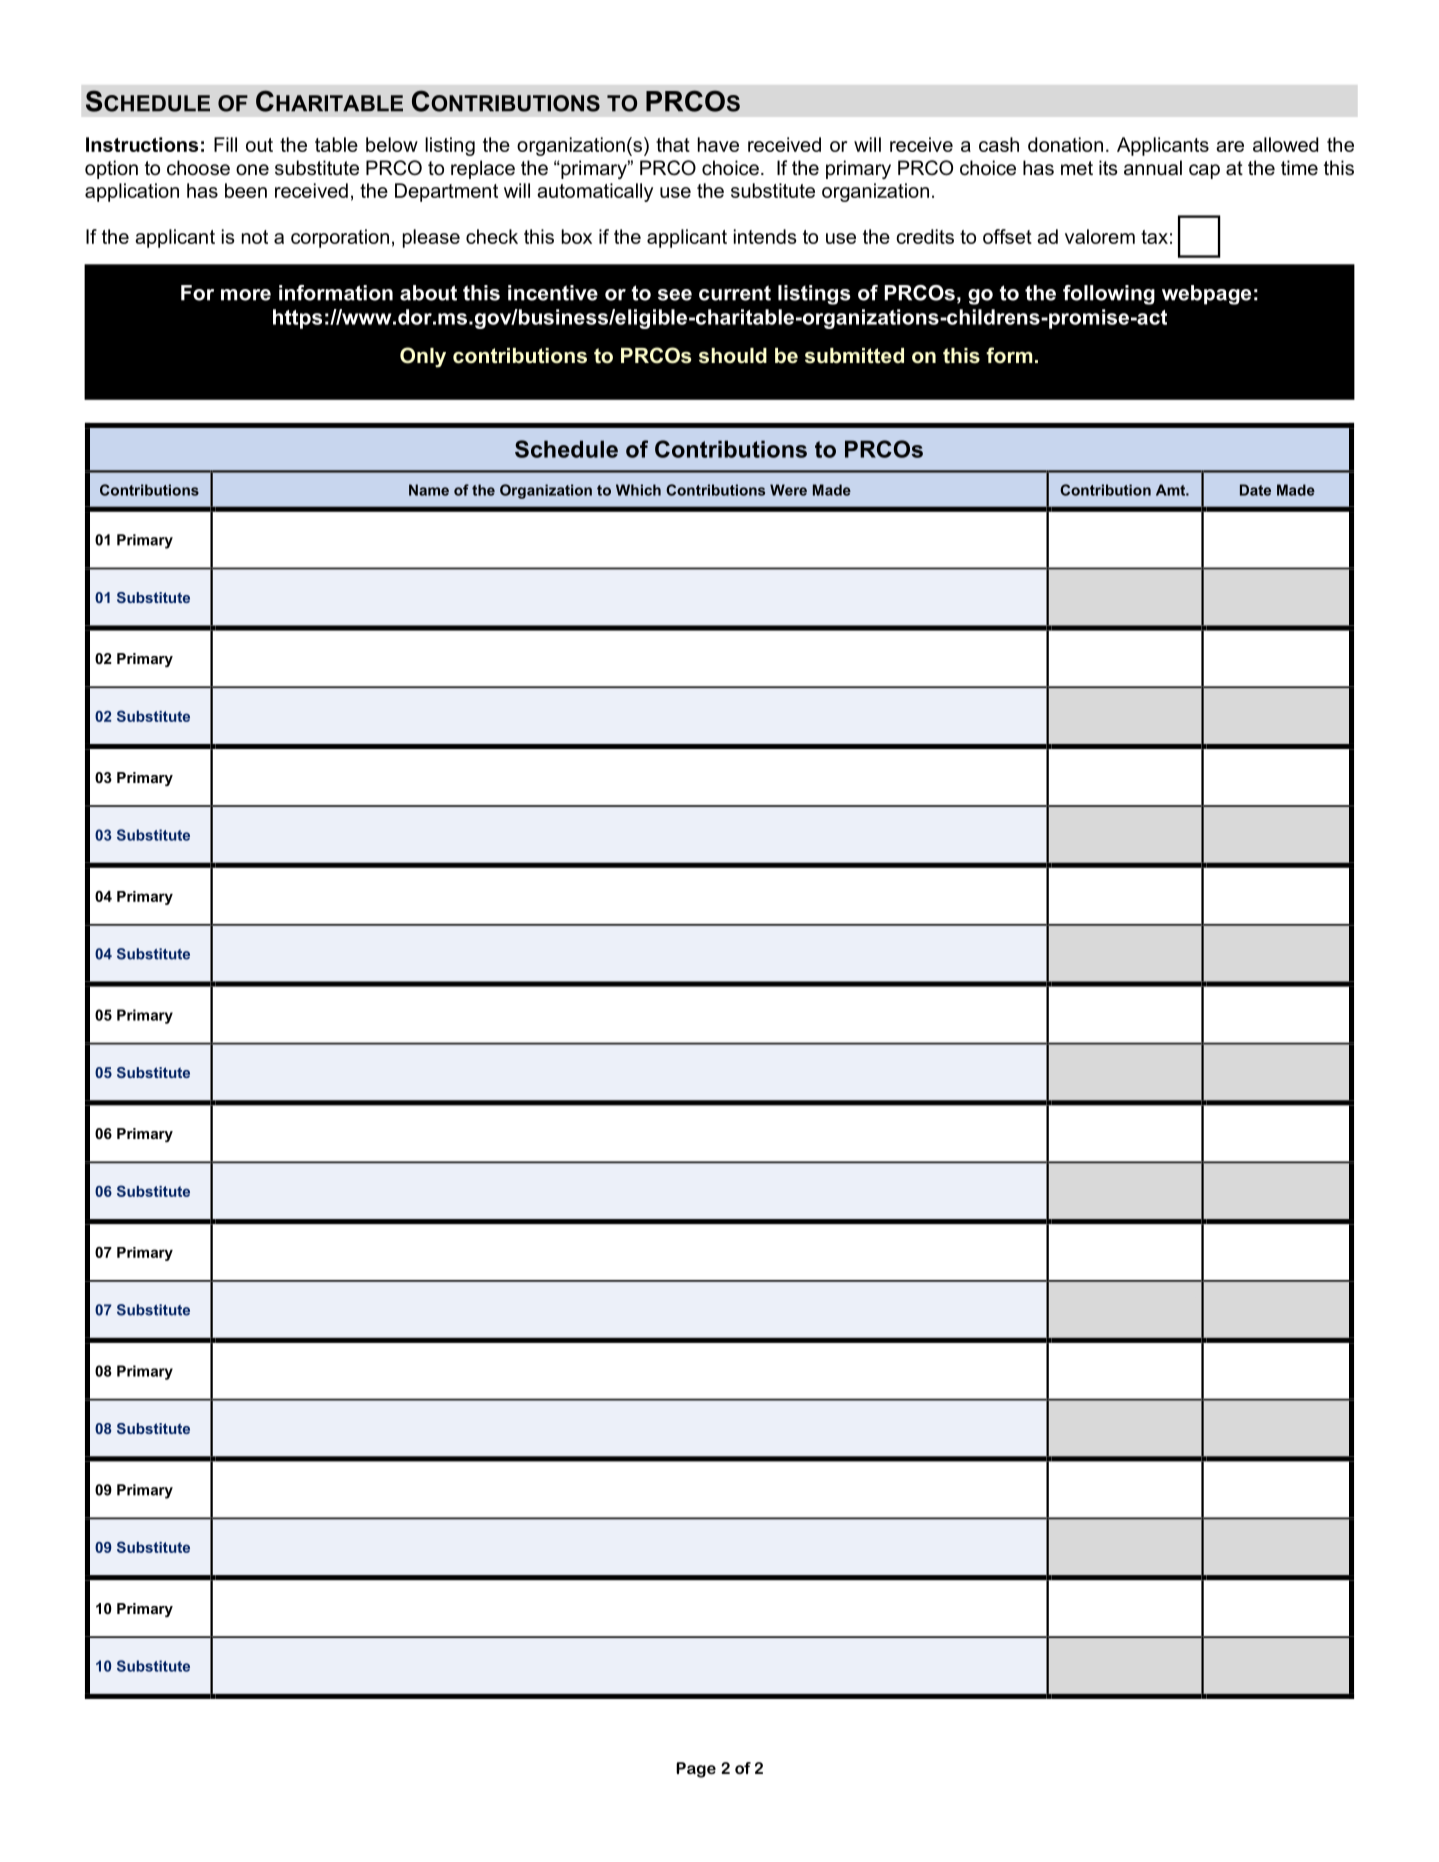  I want to click on Fill, so click(225, 144).
